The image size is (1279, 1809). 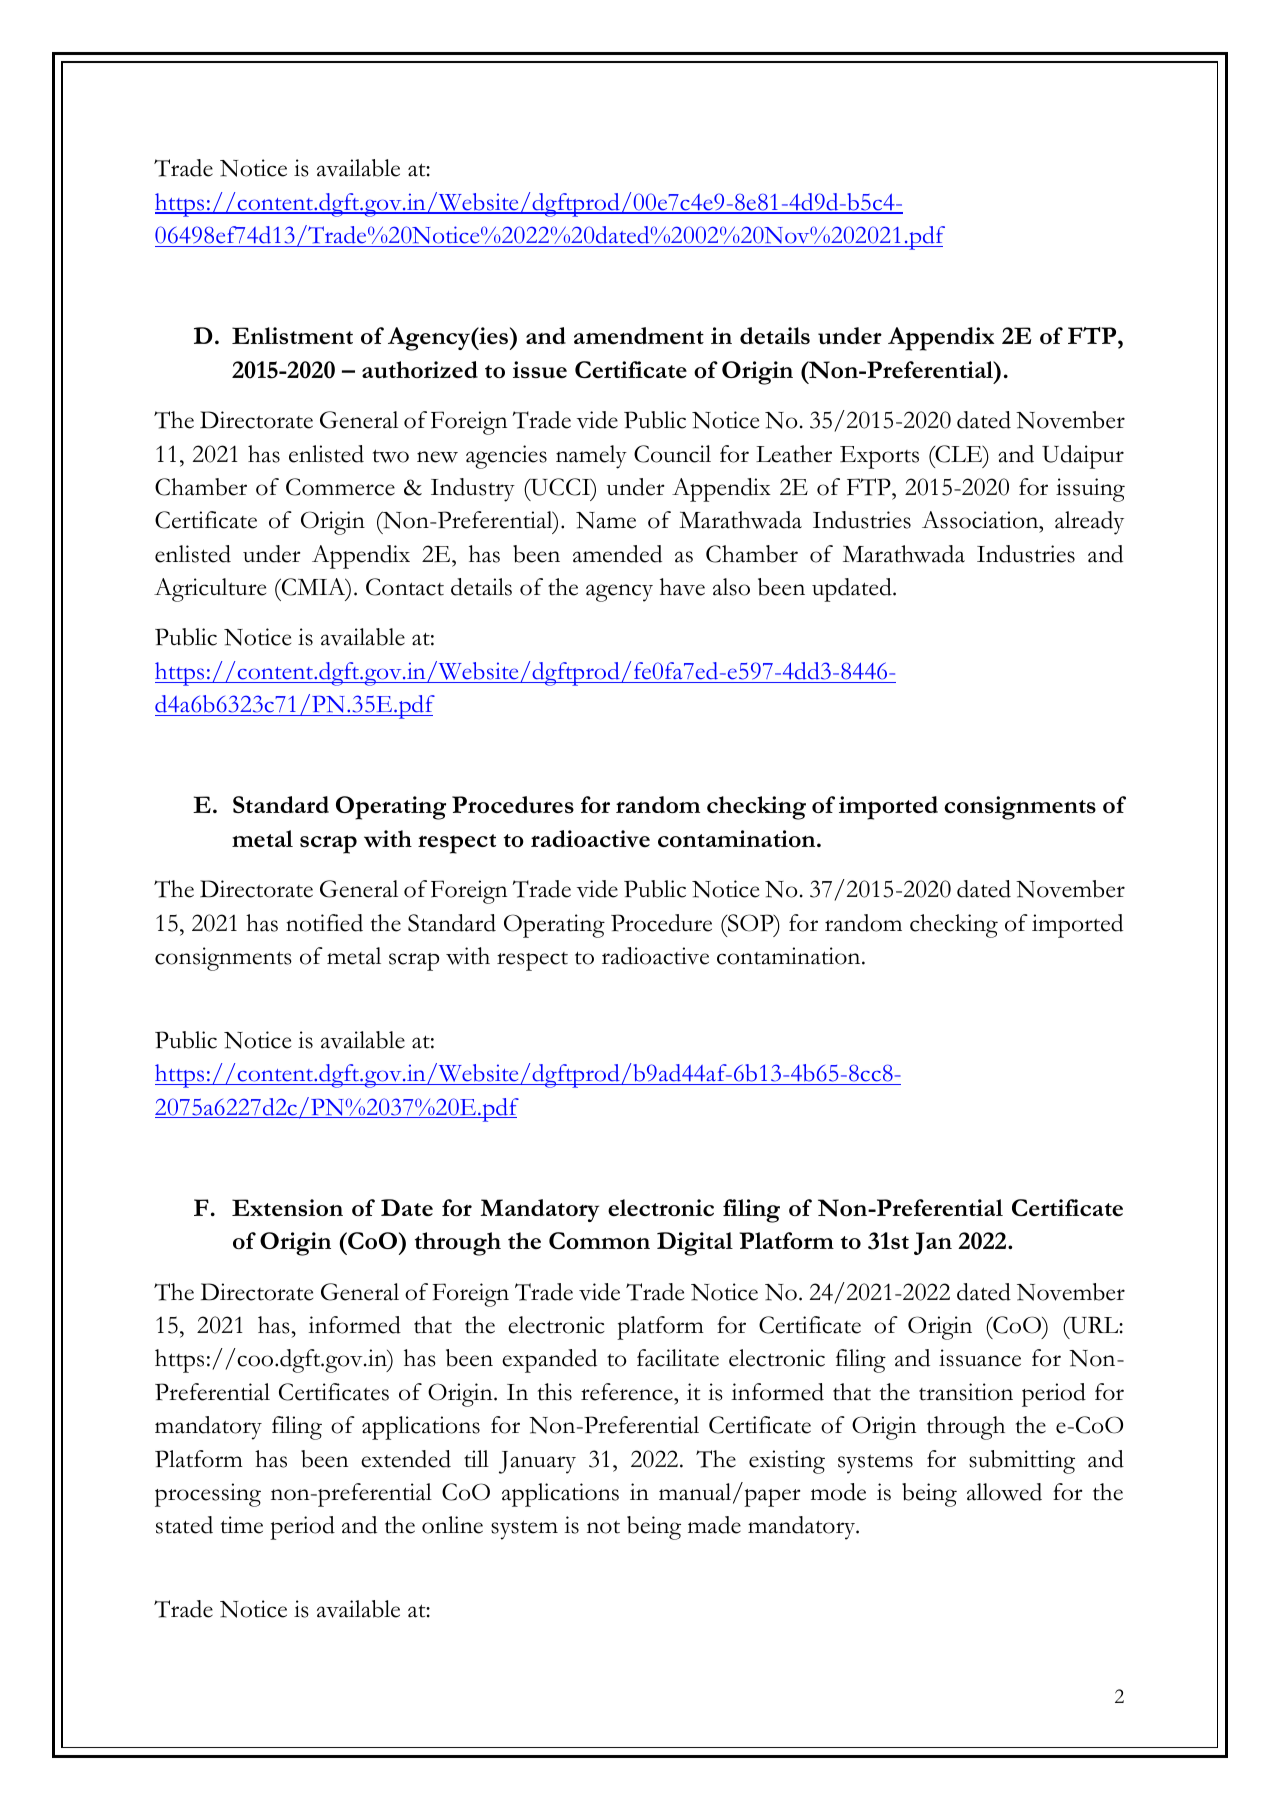 What do you see at coordinates (751, 923) in the screenshot?
I see `SOP` at bounding box center [751, 923].
